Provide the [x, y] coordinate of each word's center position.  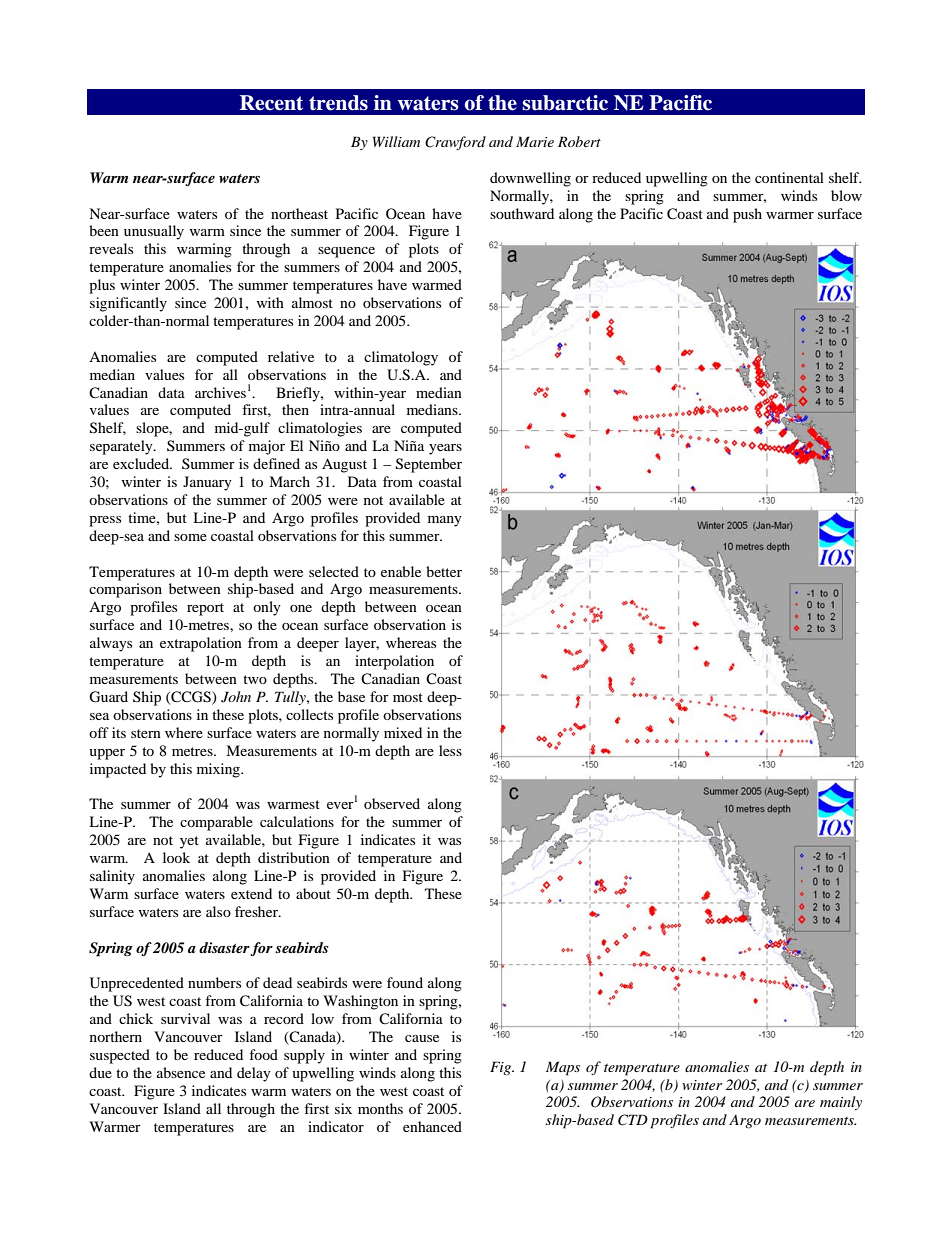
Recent [271, 103]
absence [181, 1072]
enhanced [432, 1126]
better [444, 571]
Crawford [455, 143]
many [445, 521]
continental [789, 177]
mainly [841, 1103]
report [205, 609]
